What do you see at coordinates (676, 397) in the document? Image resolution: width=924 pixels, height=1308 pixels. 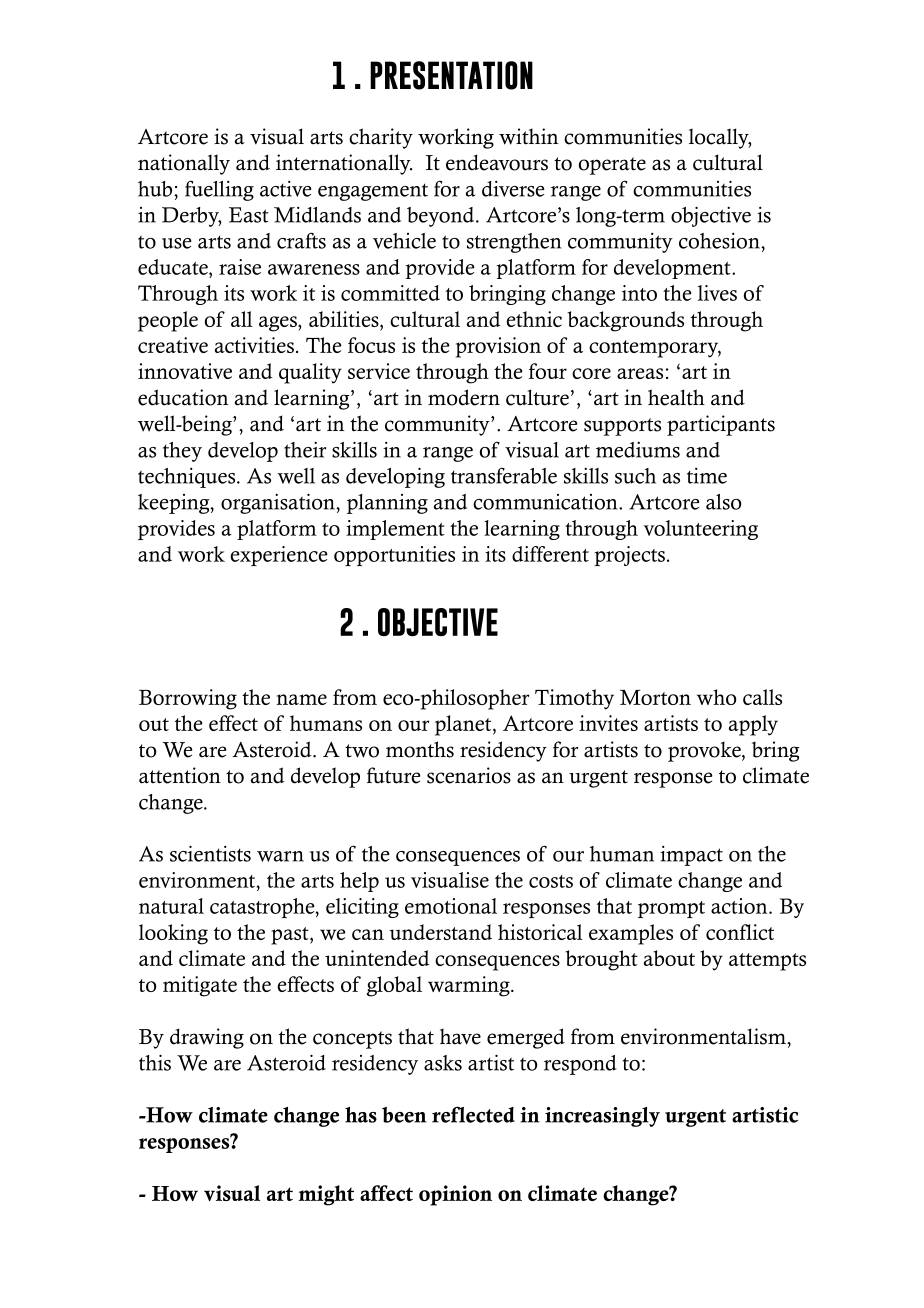 I see `health` at bounding box center [676, 397].
